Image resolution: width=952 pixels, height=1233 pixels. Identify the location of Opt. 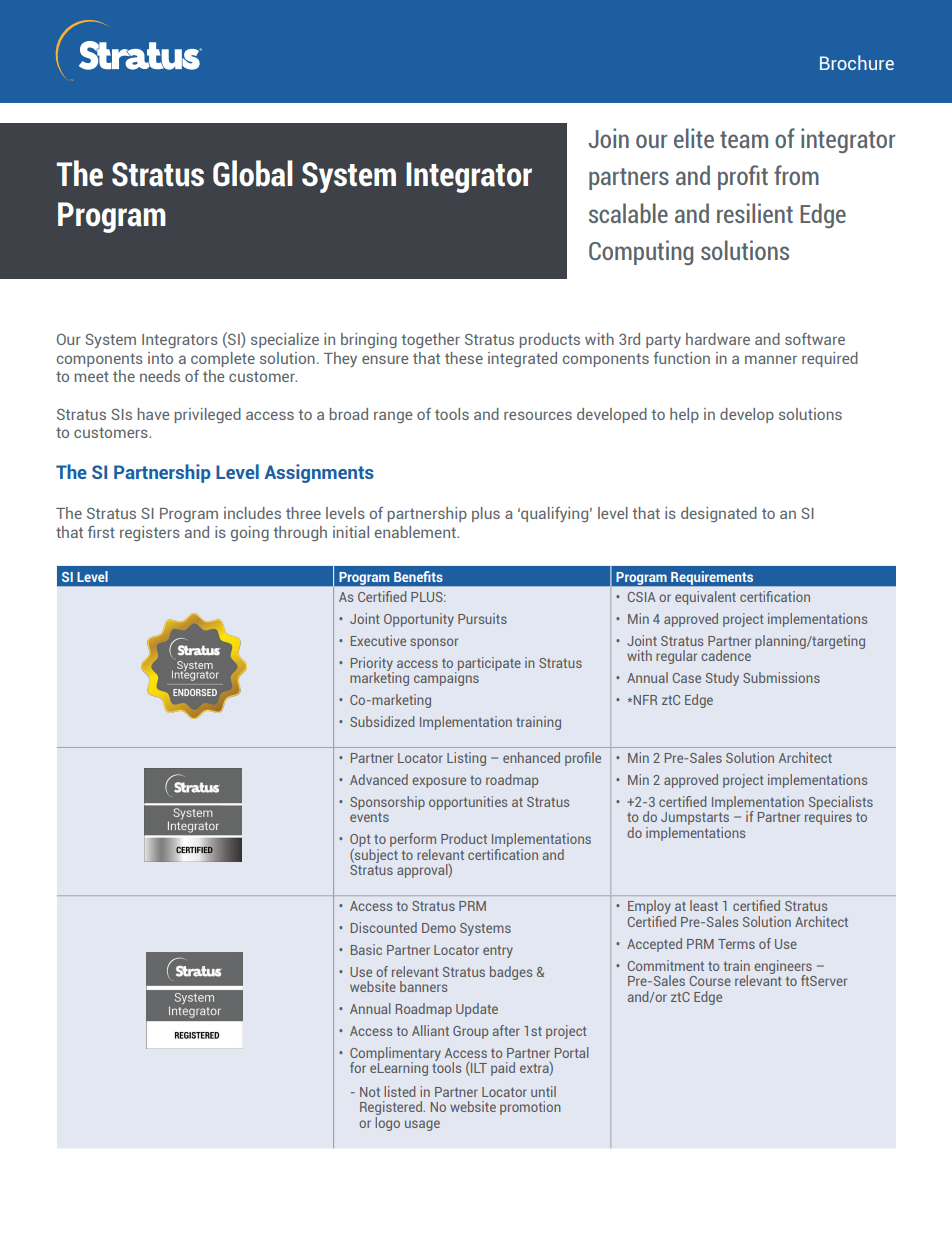
(360, 841).
